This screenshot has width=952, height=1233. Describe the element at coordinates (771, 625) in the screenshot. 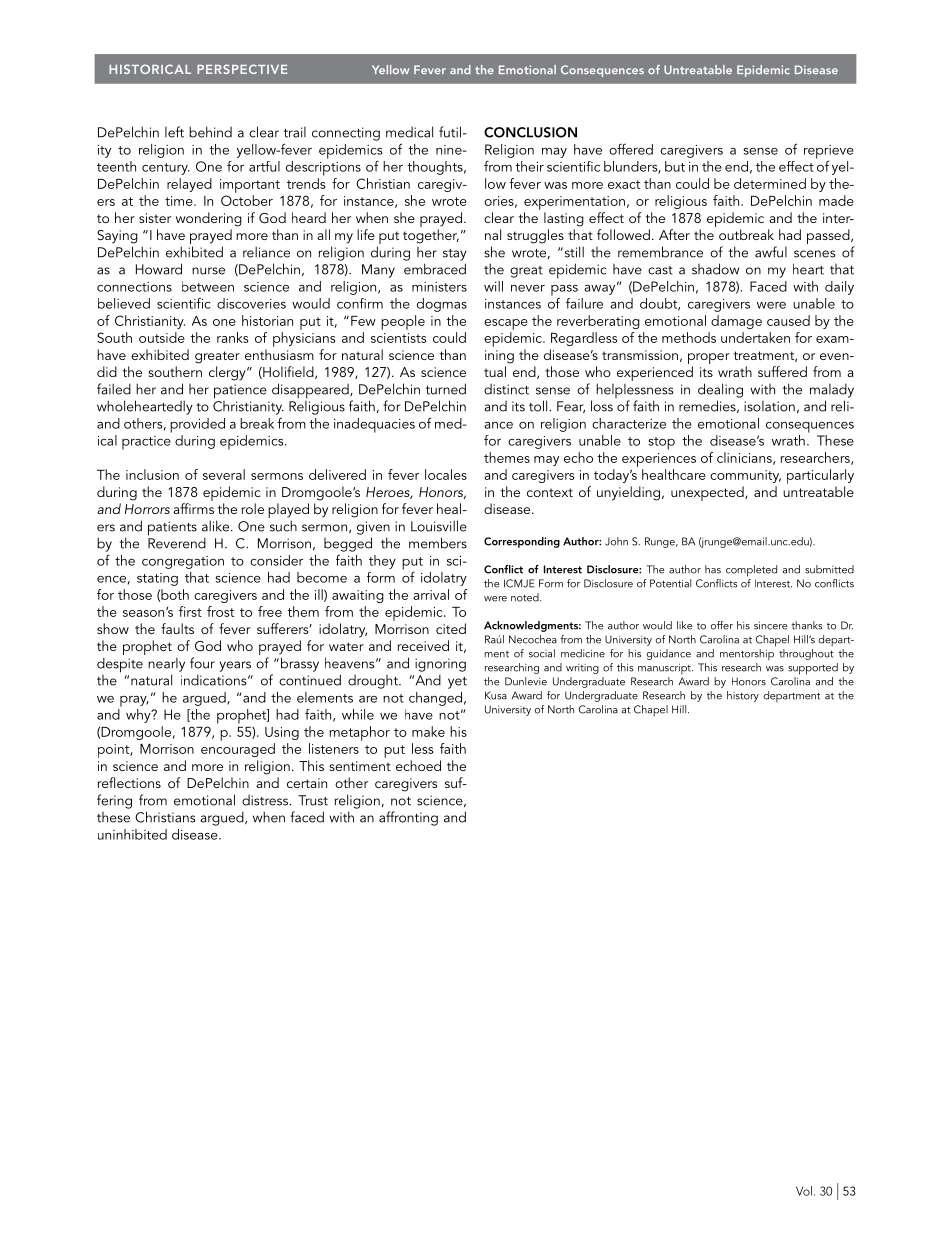

I see `sincere` at that location.
